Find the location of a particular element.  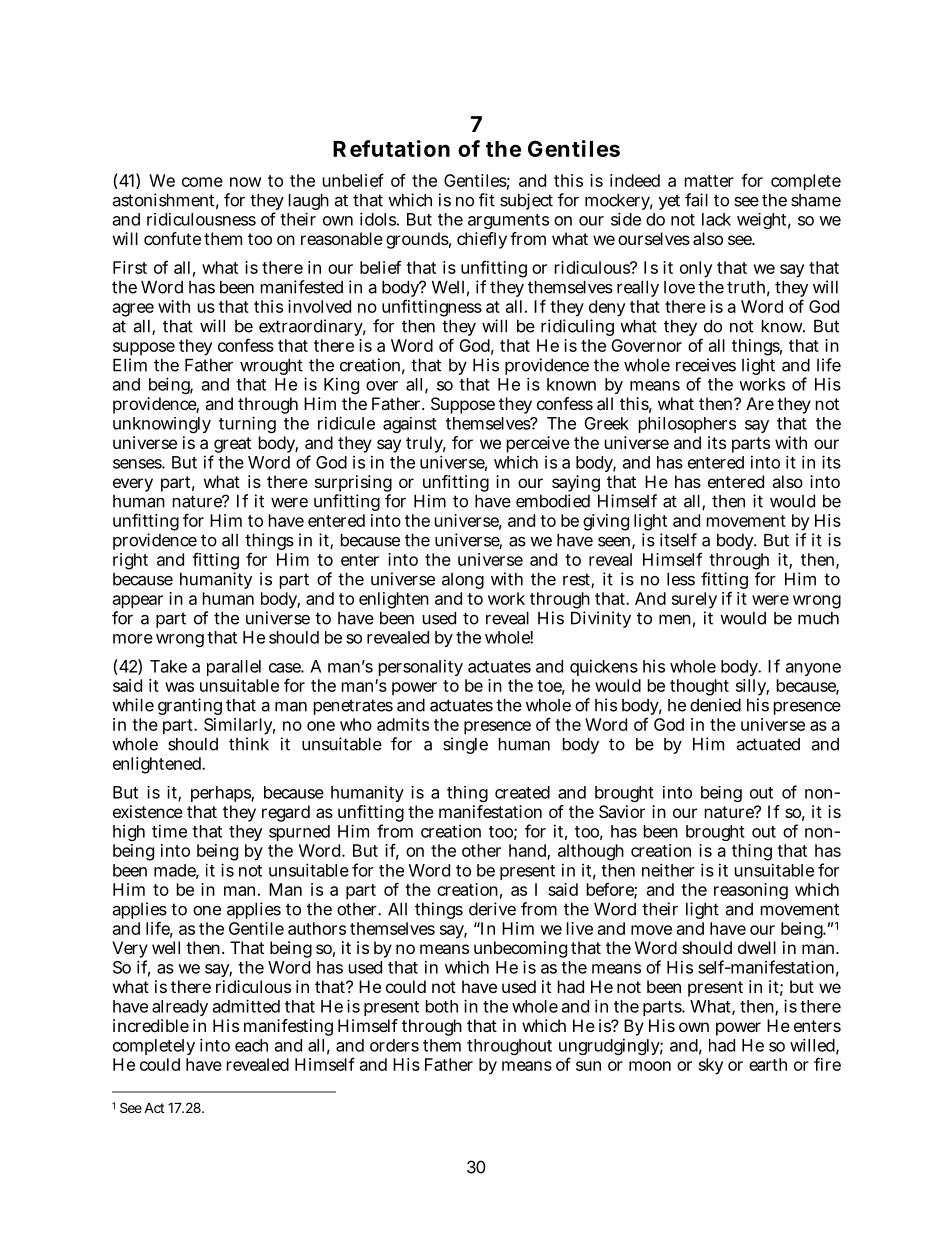

appear is located at coordinates (138, 602).
